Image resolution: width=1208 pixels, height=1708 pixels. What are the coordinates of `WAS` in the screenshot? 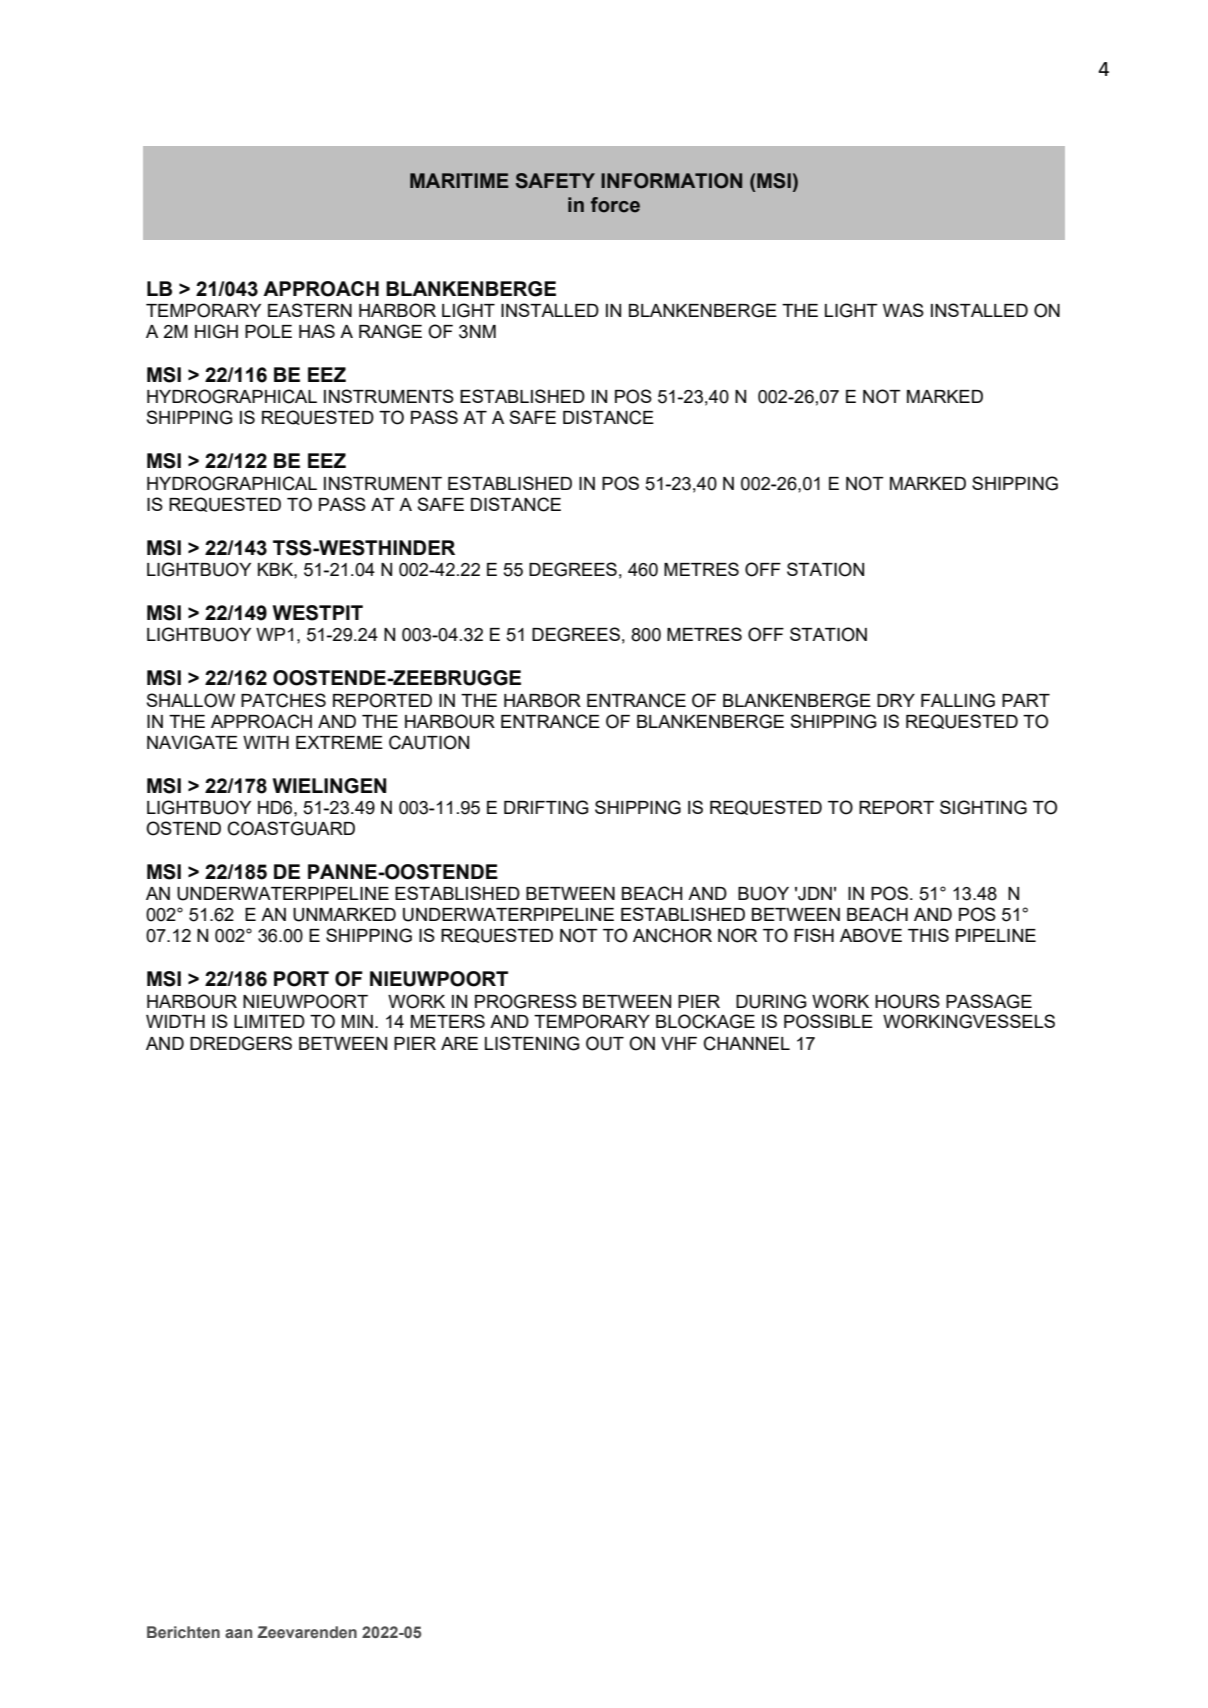 It's located at (903, 310).
